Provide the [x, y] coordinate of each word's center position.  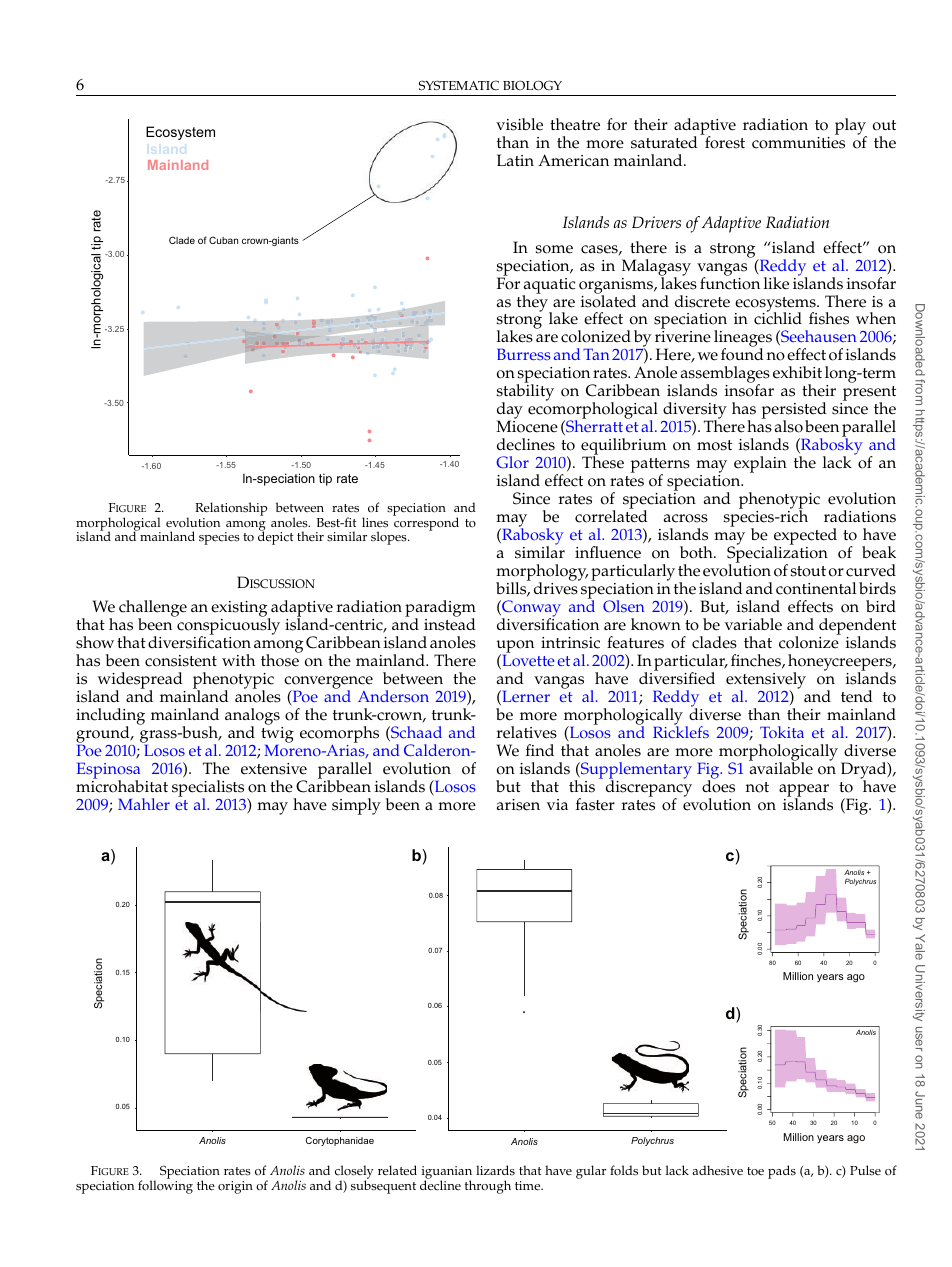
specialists [208, 790]
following [165, 1187]
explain [760, 464]
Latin [515, 160]
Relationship [231, 510]
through [488, 1187]
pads [782, 1172]
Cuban [223, 240]
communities [798, 141]
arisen [518, 805]
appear [804, 792]
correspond [426, 523]
